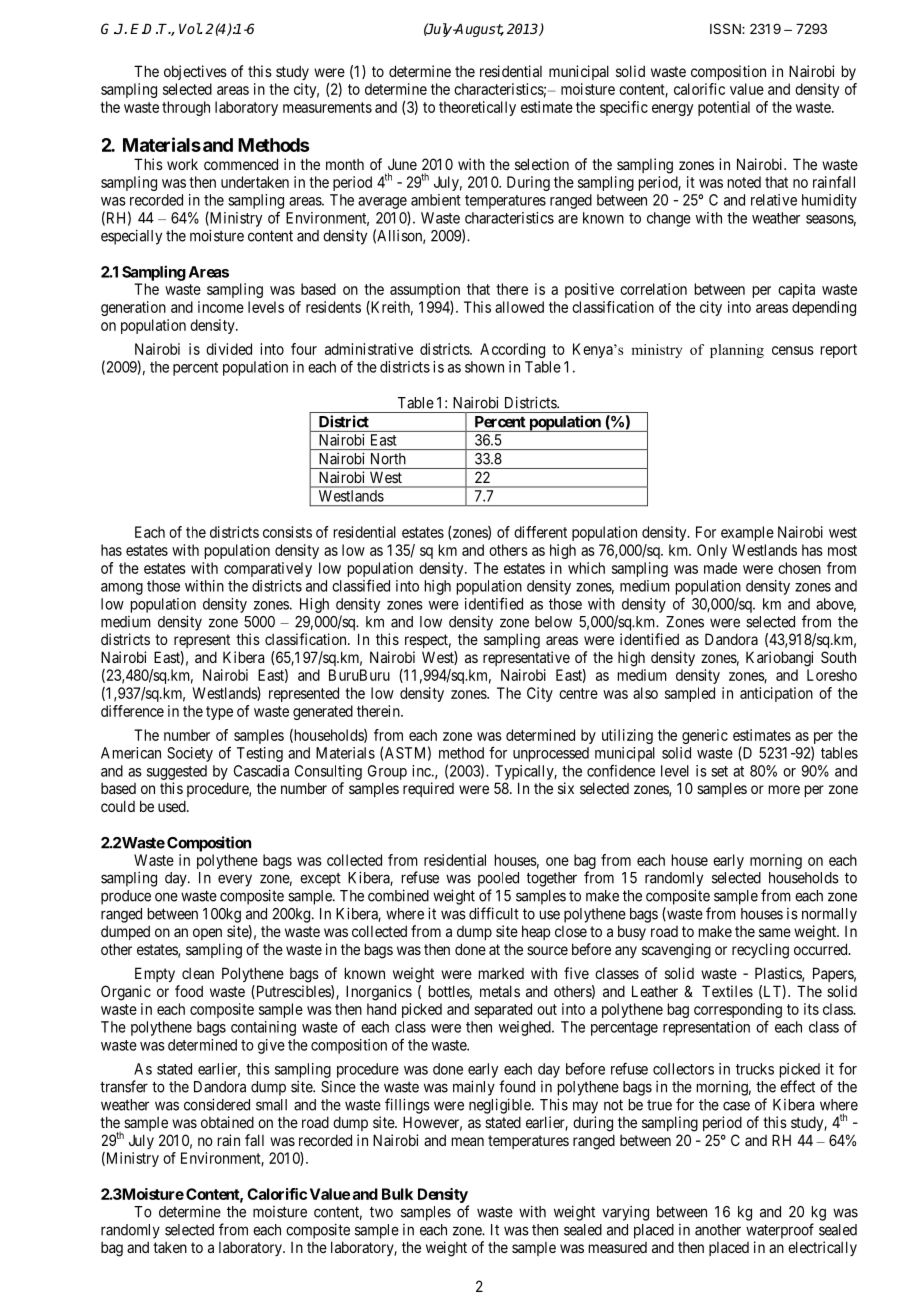 This screenshot has width=924, height=1307. I want to click on waterproof, so click(780, 1231).
